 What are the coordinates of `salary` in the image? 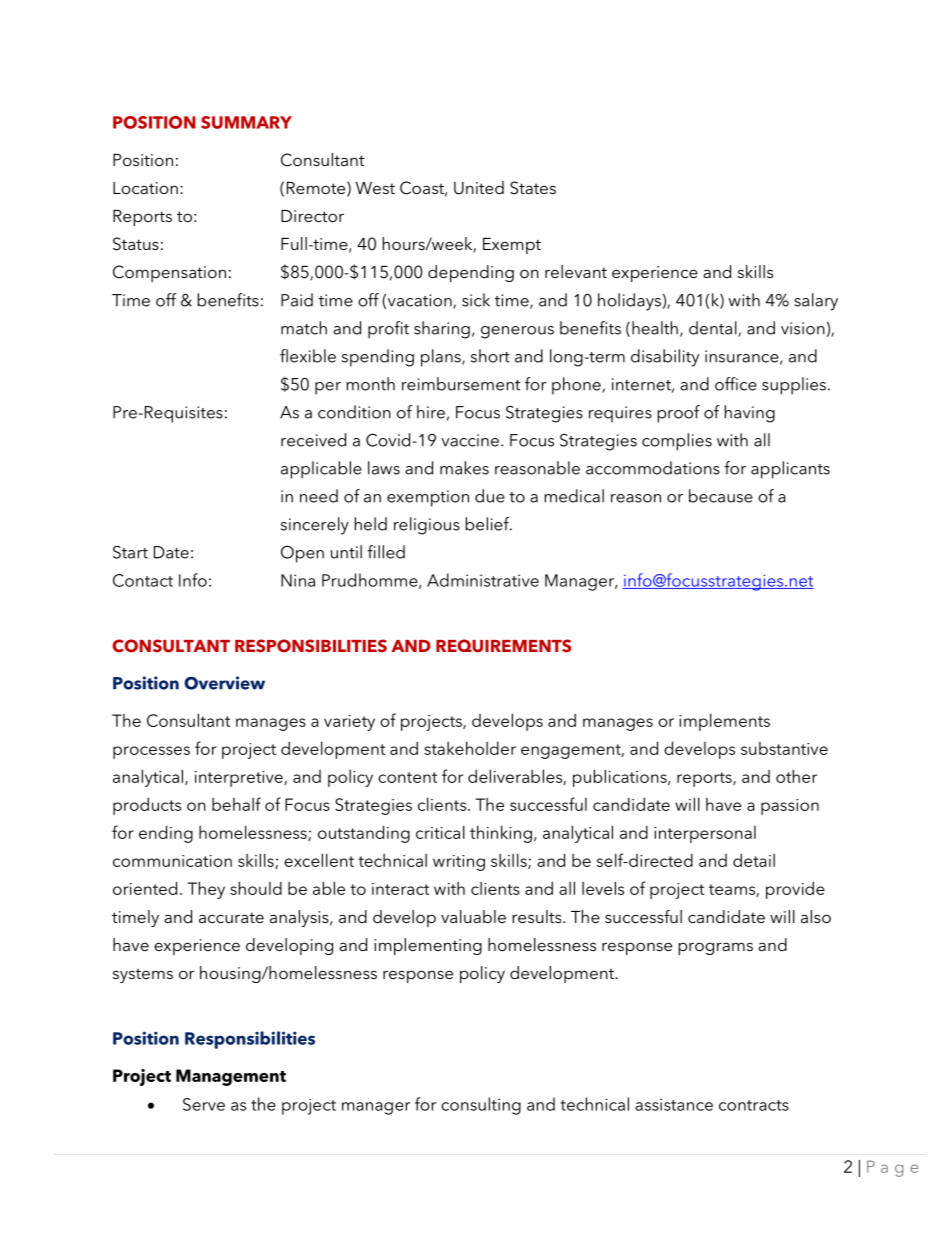 It's located at (816, 302).
